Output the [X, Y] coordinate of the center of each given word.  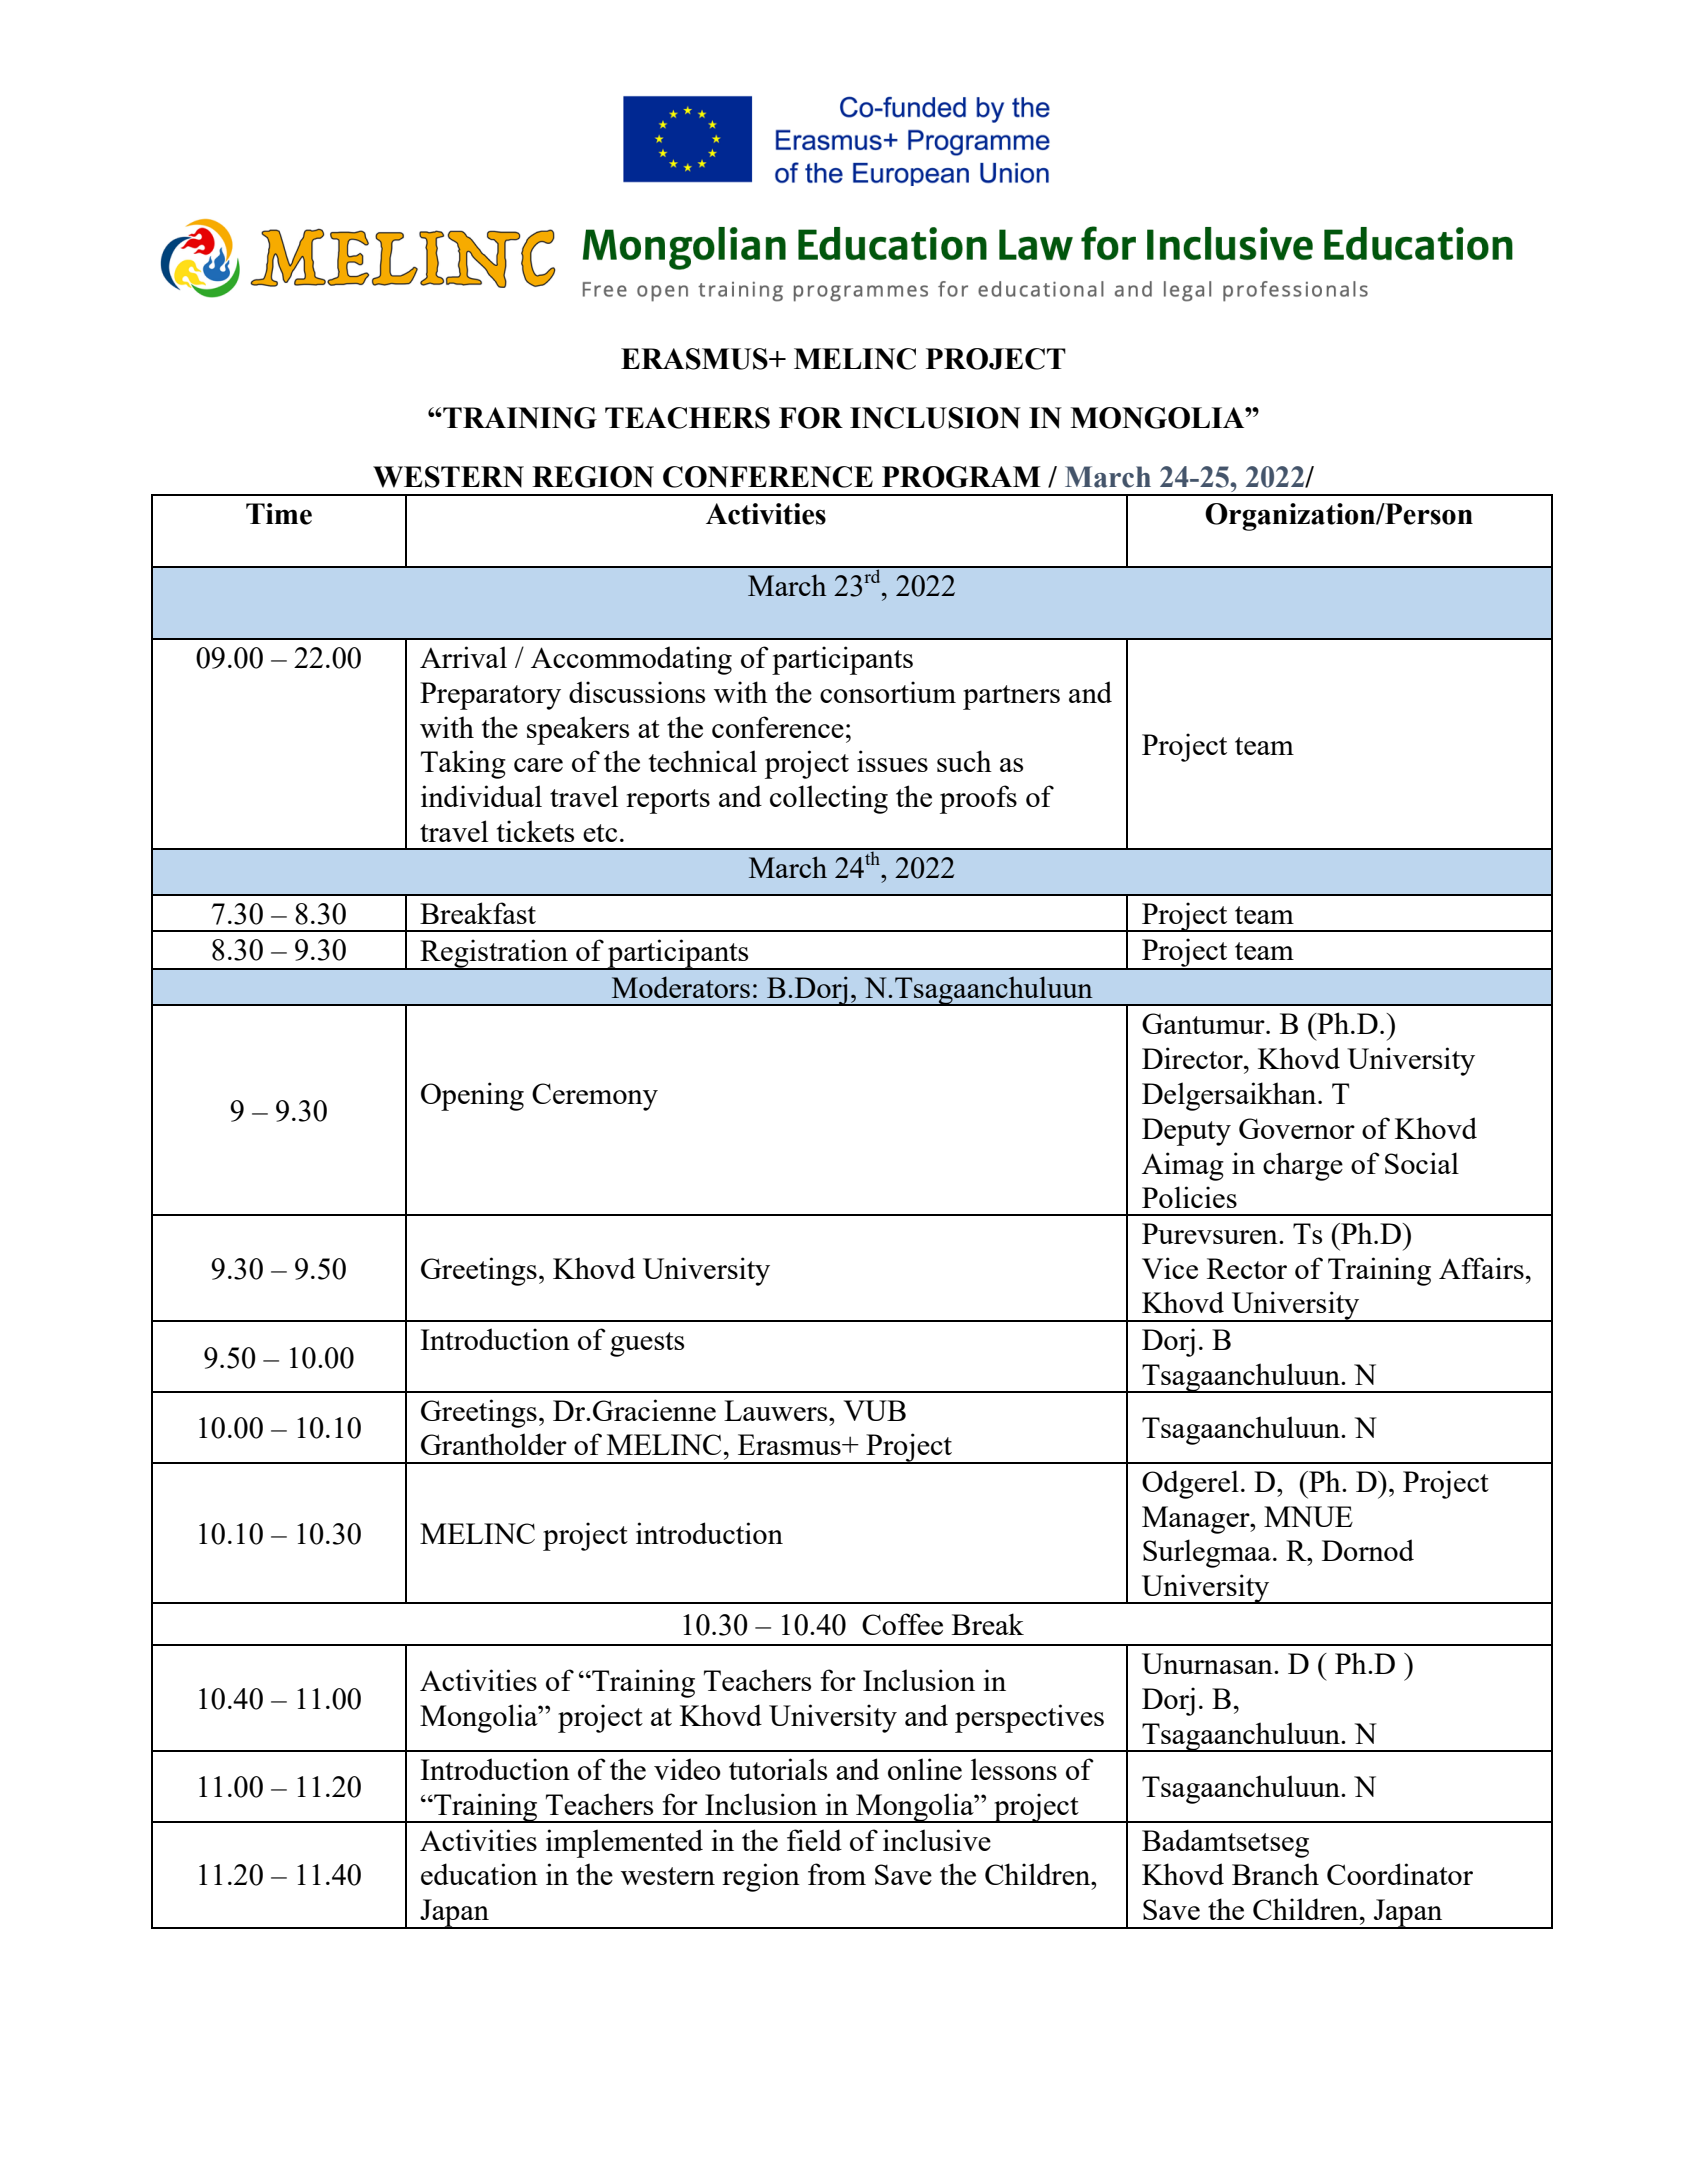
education [479, 1874]
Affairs [1481, 1268]
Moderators [681, 987]
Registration [494, 954]
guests [647, 1344]
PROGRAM [961, 477]
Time [279, 514]
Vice [1170, 1268]
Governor [1297, 1128]
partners [1011, 697]
